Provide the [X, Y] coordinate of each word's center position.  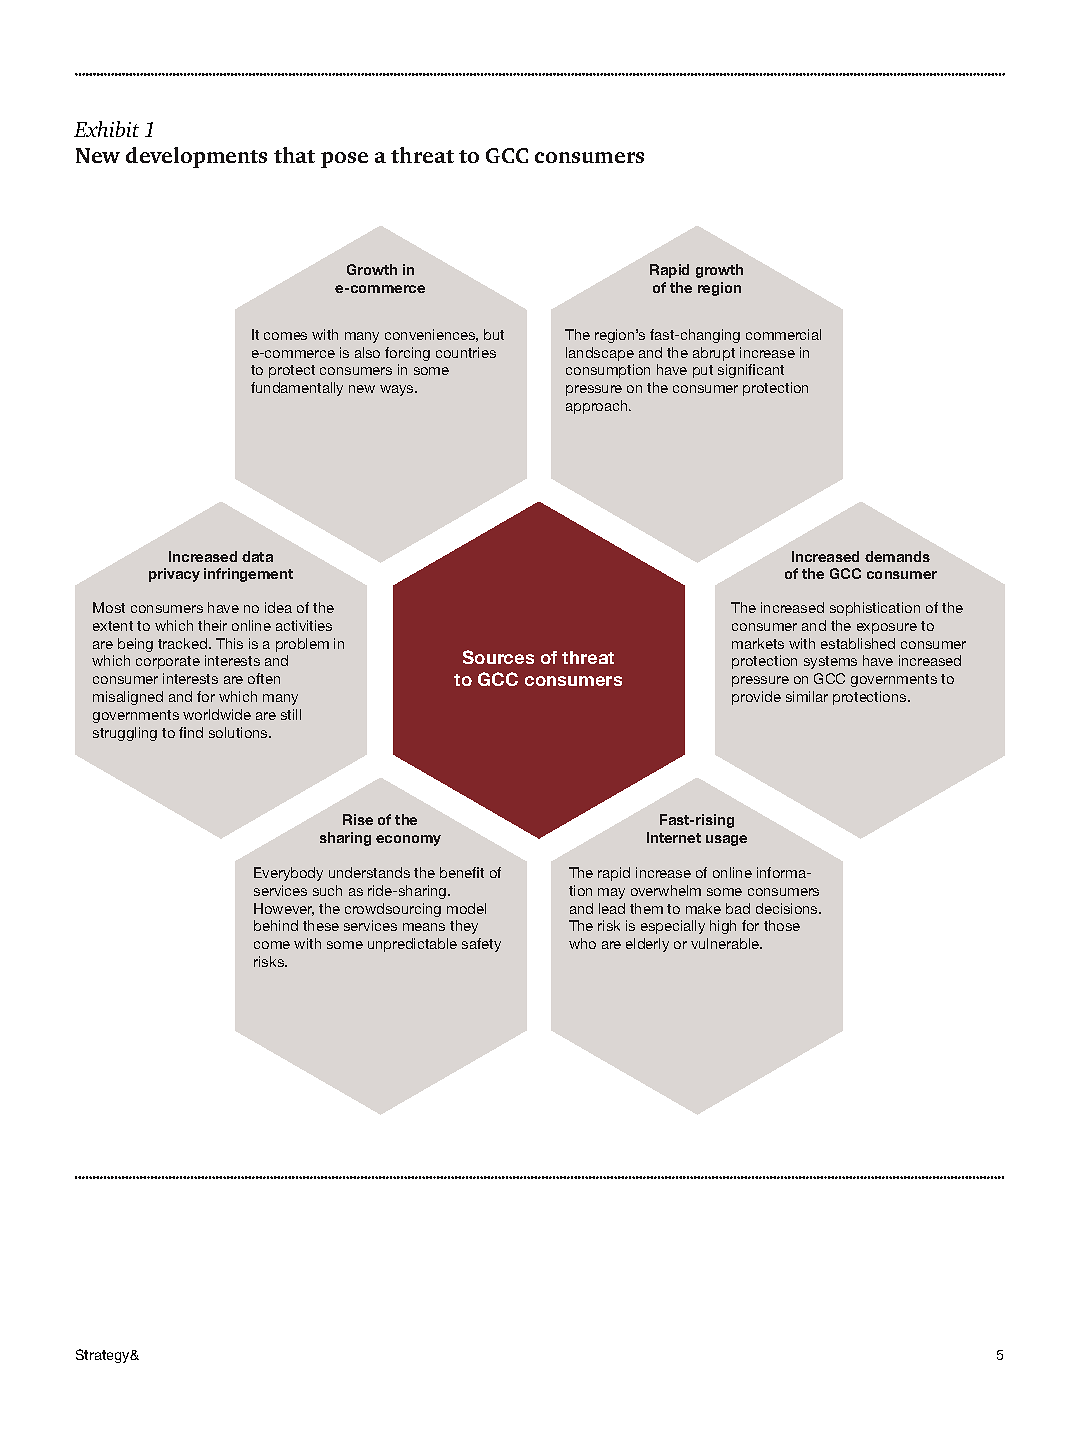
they [464, 927]
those [782, 925]
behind [276, 925]
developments [196, 157]
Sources [498, 657]
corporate [168, 662]
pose [344, 160]
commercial [783, 334]
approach [598, 407]
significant [751, 371]
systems [830, 662]
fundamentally [297, 389]
